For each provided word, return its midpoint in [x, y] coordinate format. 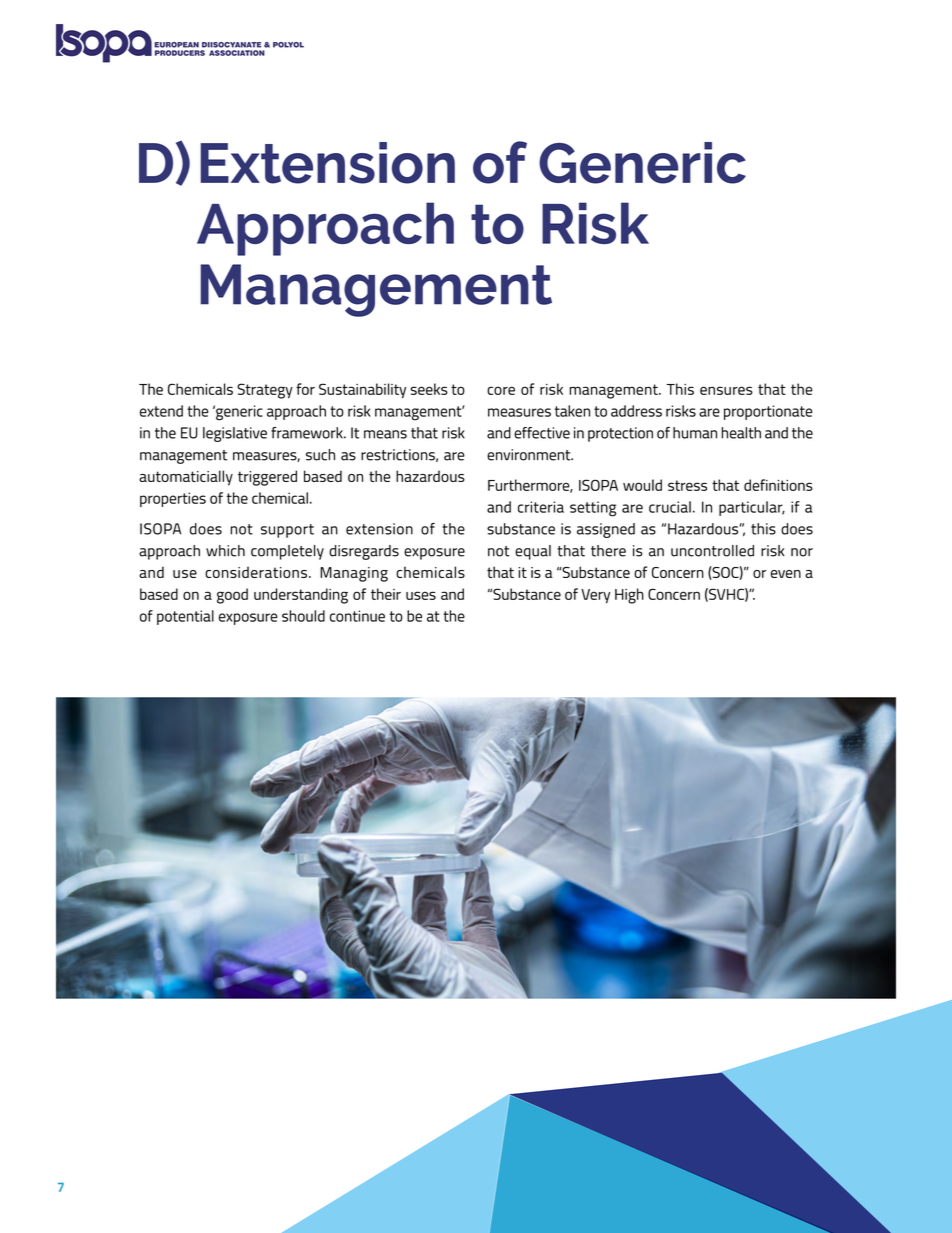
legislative [235, 434]
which [225, 551]
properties [173, 499]
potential [185, 617]
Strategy [265, 391]
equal [533, 552]
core [501, 390]
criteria [541, 507]
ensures [726, 390]
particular [752, 508]
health [741, 433]
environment [530, 455]
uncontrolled [712, 551]
